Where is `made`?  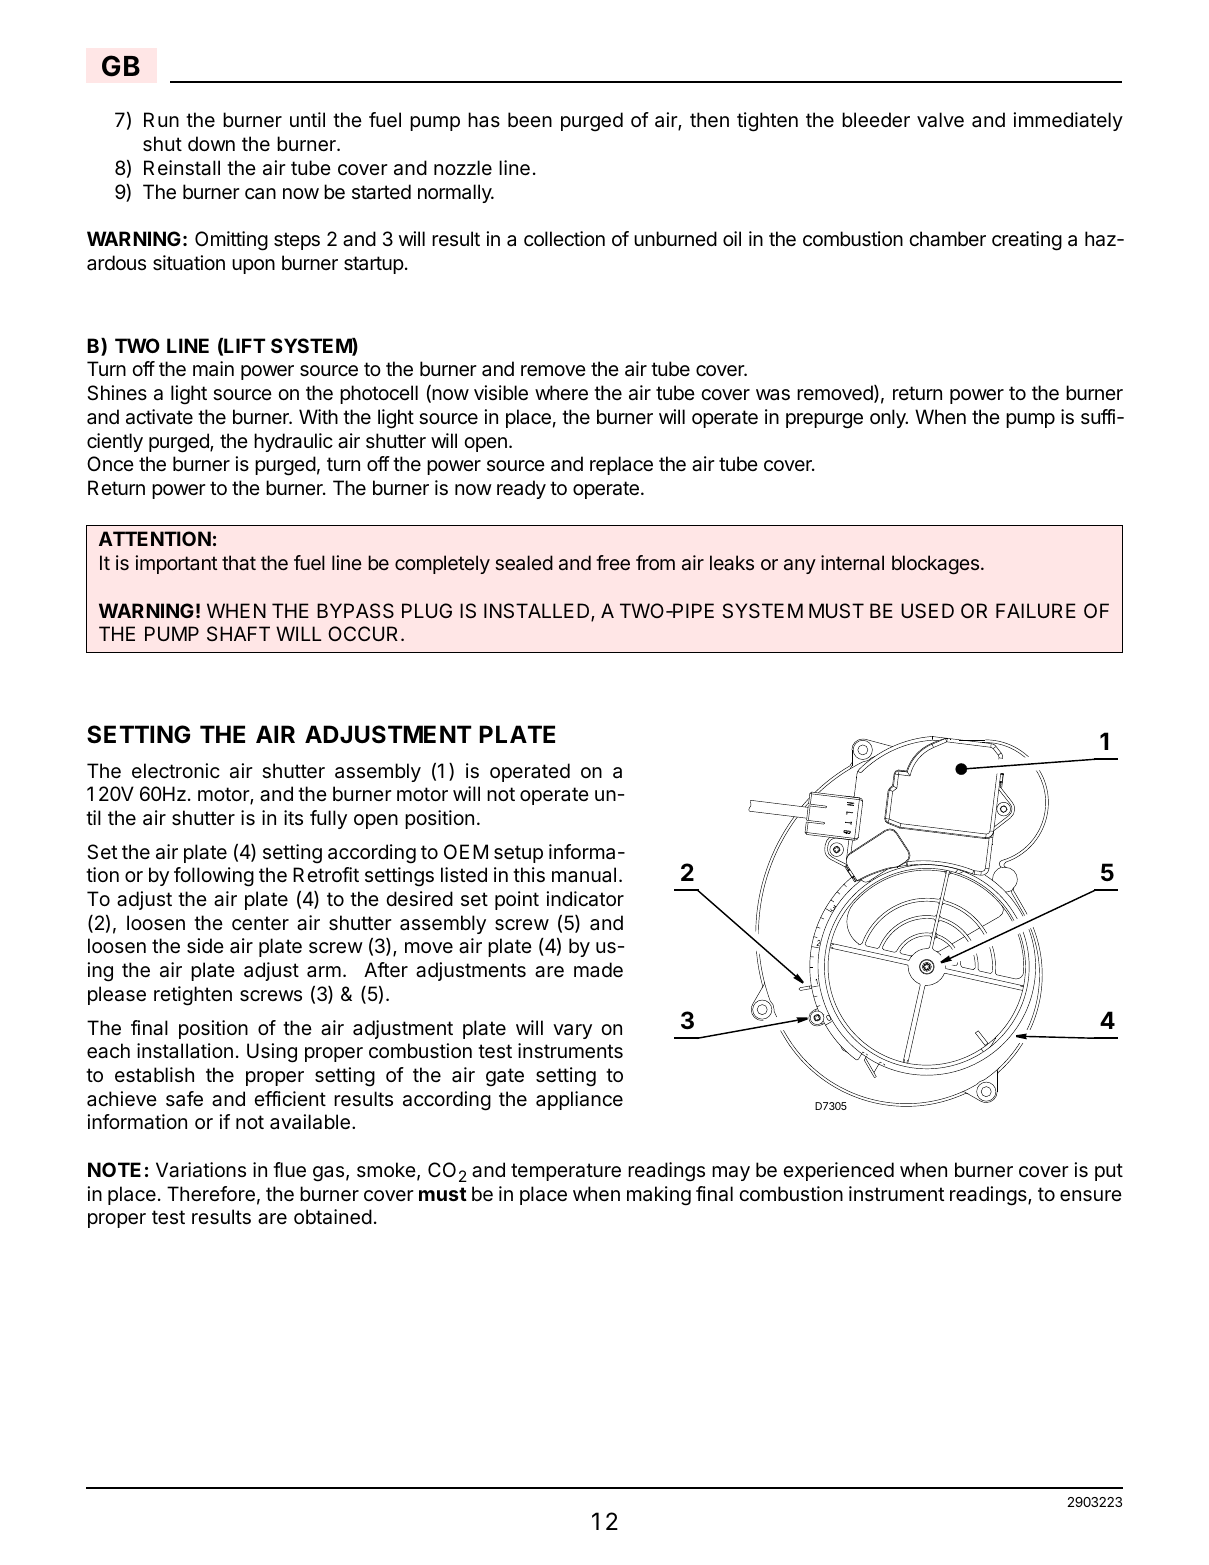 made is located at coordinates (598, 970).
